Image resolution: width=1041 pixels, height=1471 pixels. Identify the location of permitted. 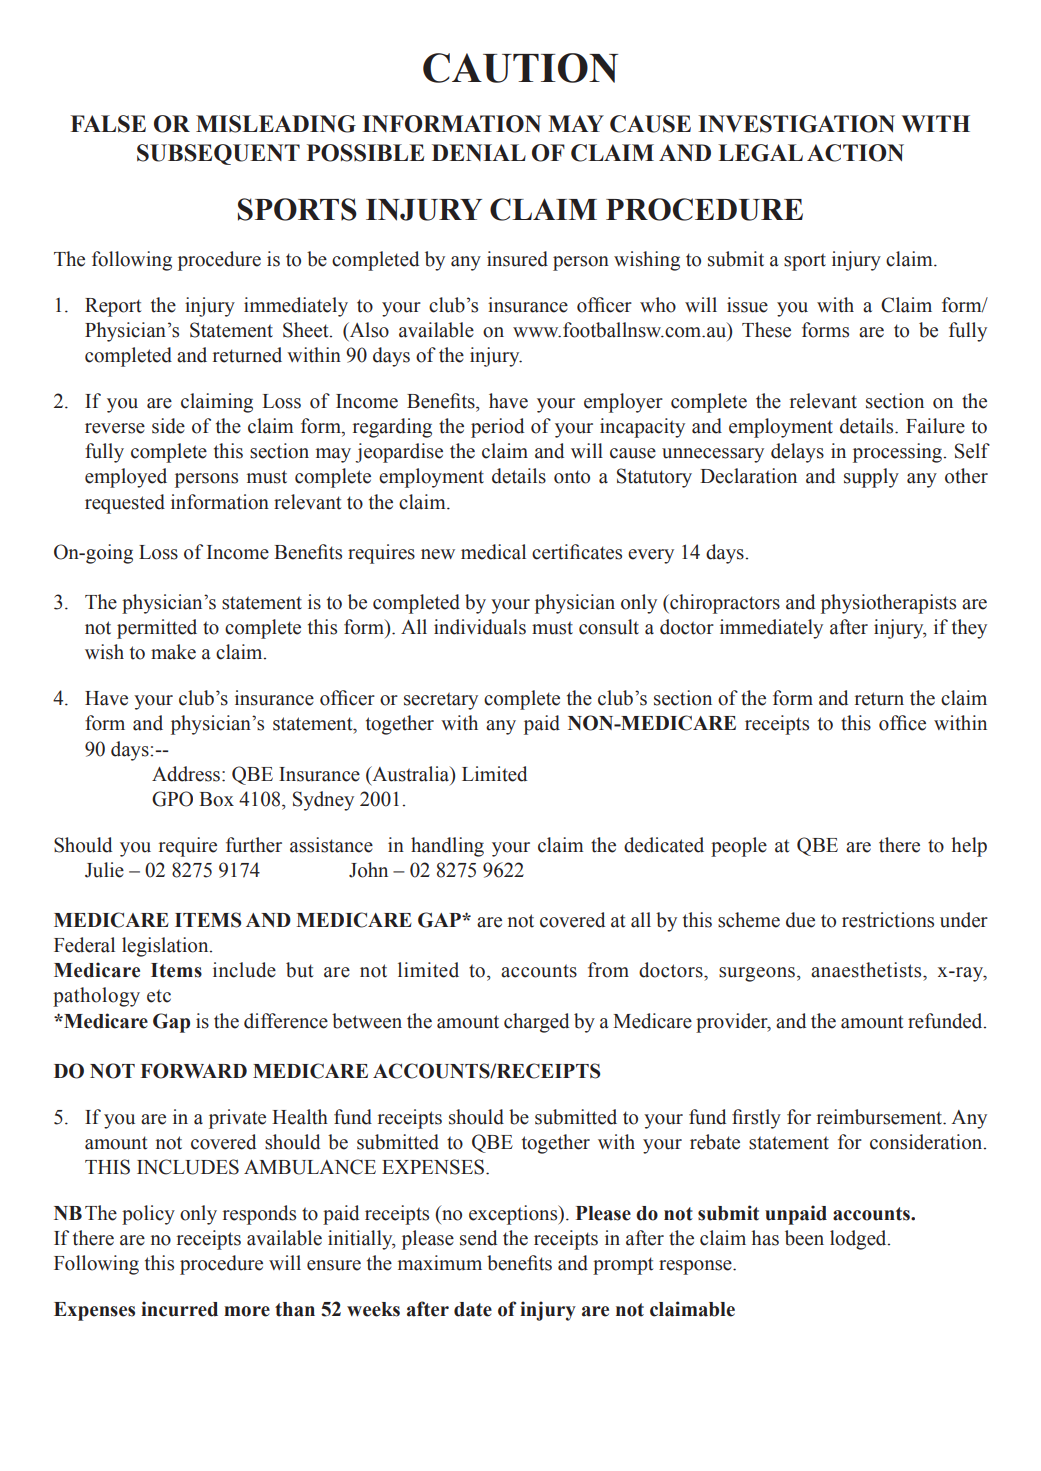
(157, 629).
